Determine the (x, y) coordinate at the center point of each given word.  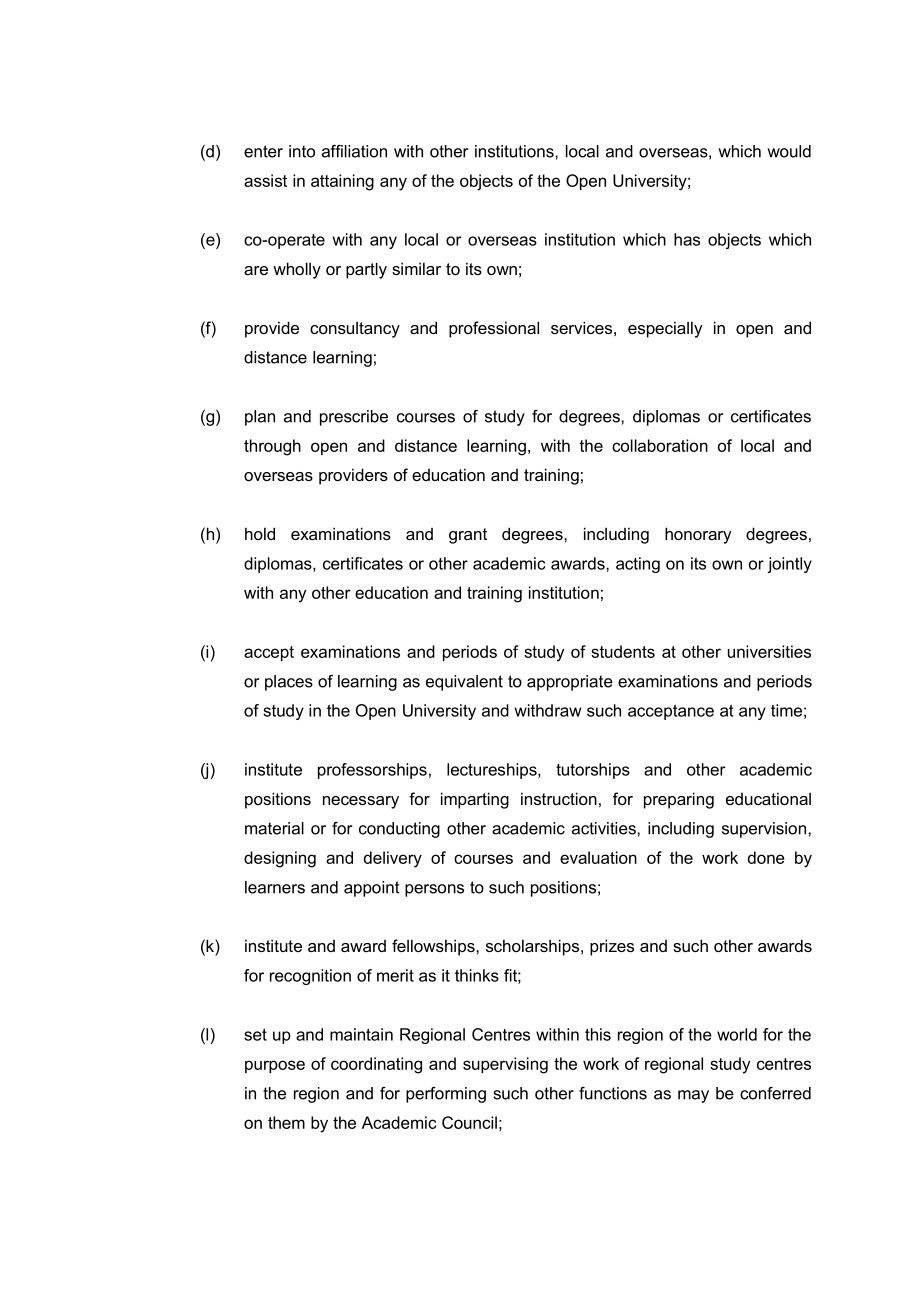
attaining (342, 182)
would (789, 151)
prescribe (354, 418)
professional (494, 329)
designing (280, 859)
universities (769, 651)
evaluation (598, 857)
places (289, 683)
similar (416, 268)
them (286, 1122)
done (766, 857)
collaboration (660, 445)
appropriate (570, 683)
